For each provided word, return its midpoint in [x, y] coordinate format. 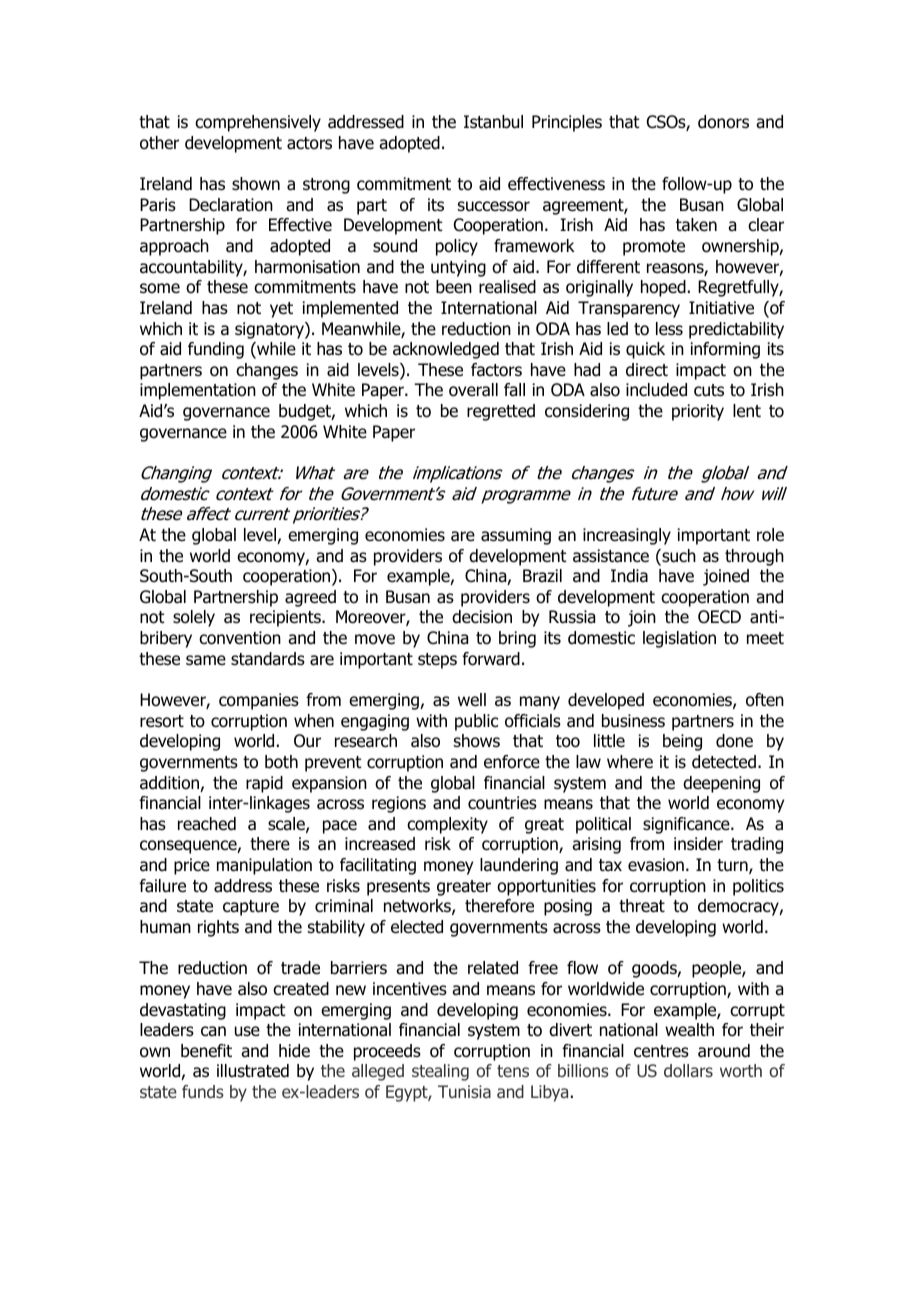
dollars [688, 1070]
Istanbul [493, 122]
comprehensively [258, 123]
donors [723, 122]
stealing [440, 1072]
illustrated [253, 1071]
